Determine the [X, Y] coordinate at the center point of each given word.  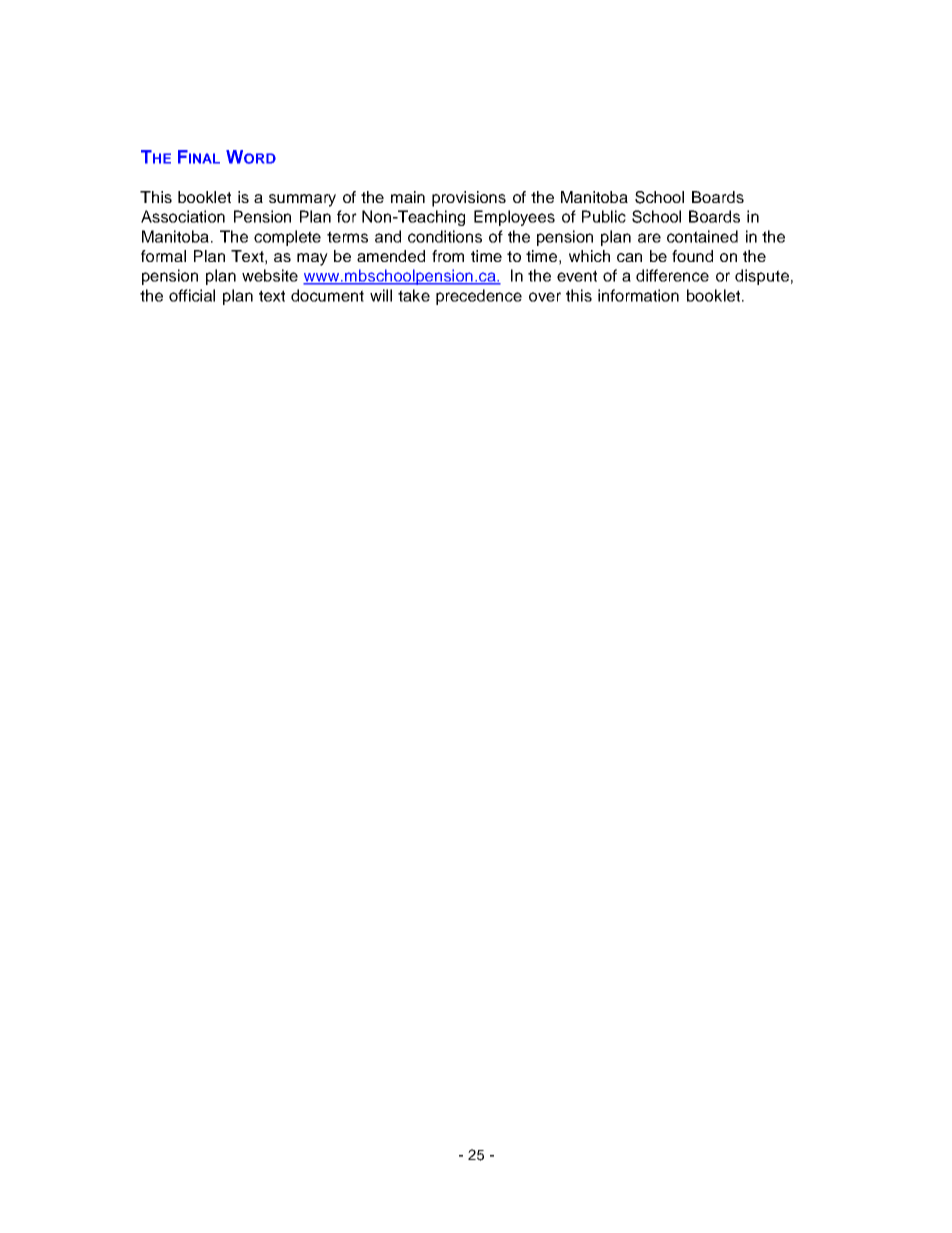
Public [604, 216]
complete [287, 238]
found [692, 256]
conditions [445, 236]
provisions [469, 199]
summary [302, 200]
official [192, 295]
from [448, 256]
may [312, 259]
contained [702, 236]
